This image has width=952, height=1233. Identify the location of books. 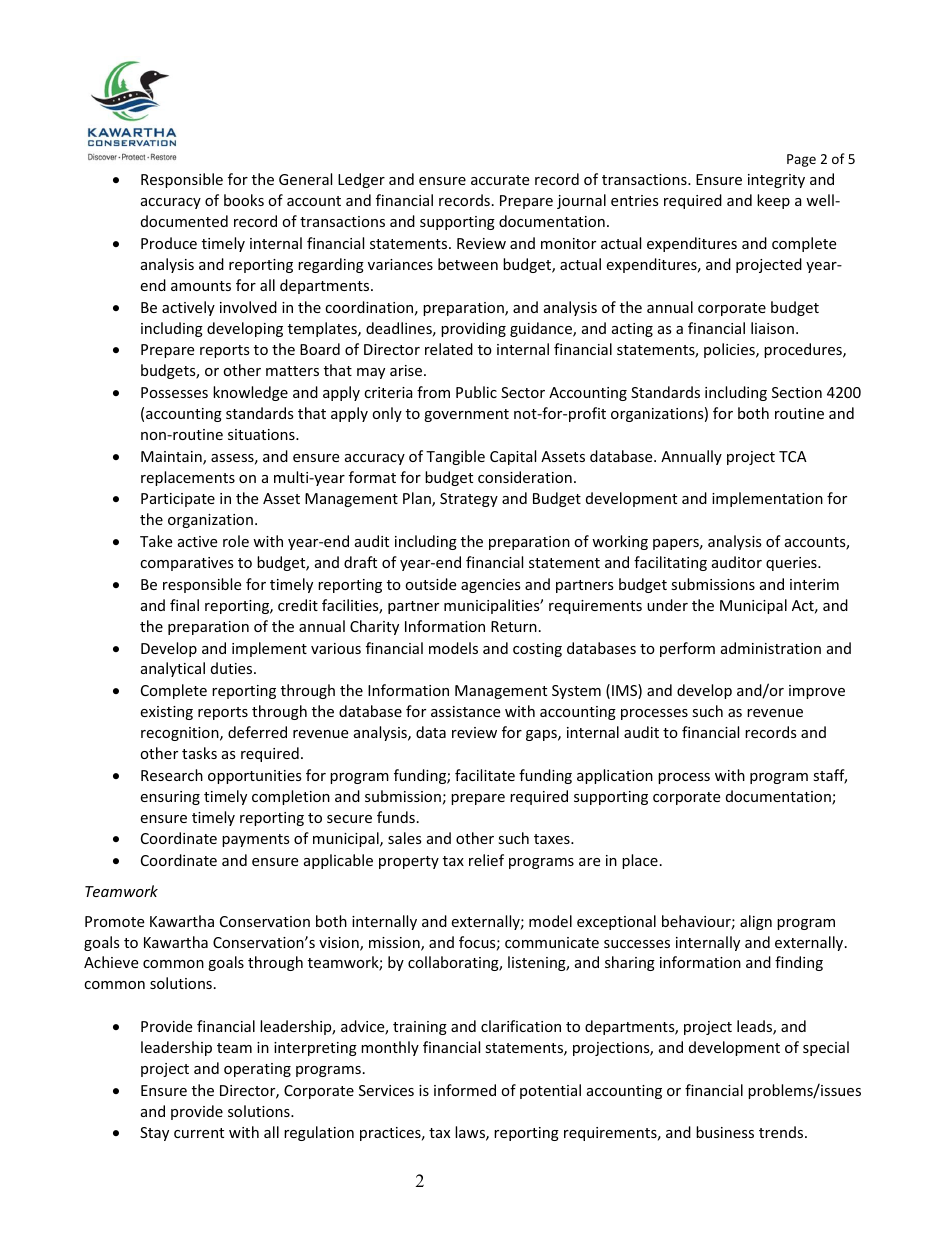
(244, 200).
